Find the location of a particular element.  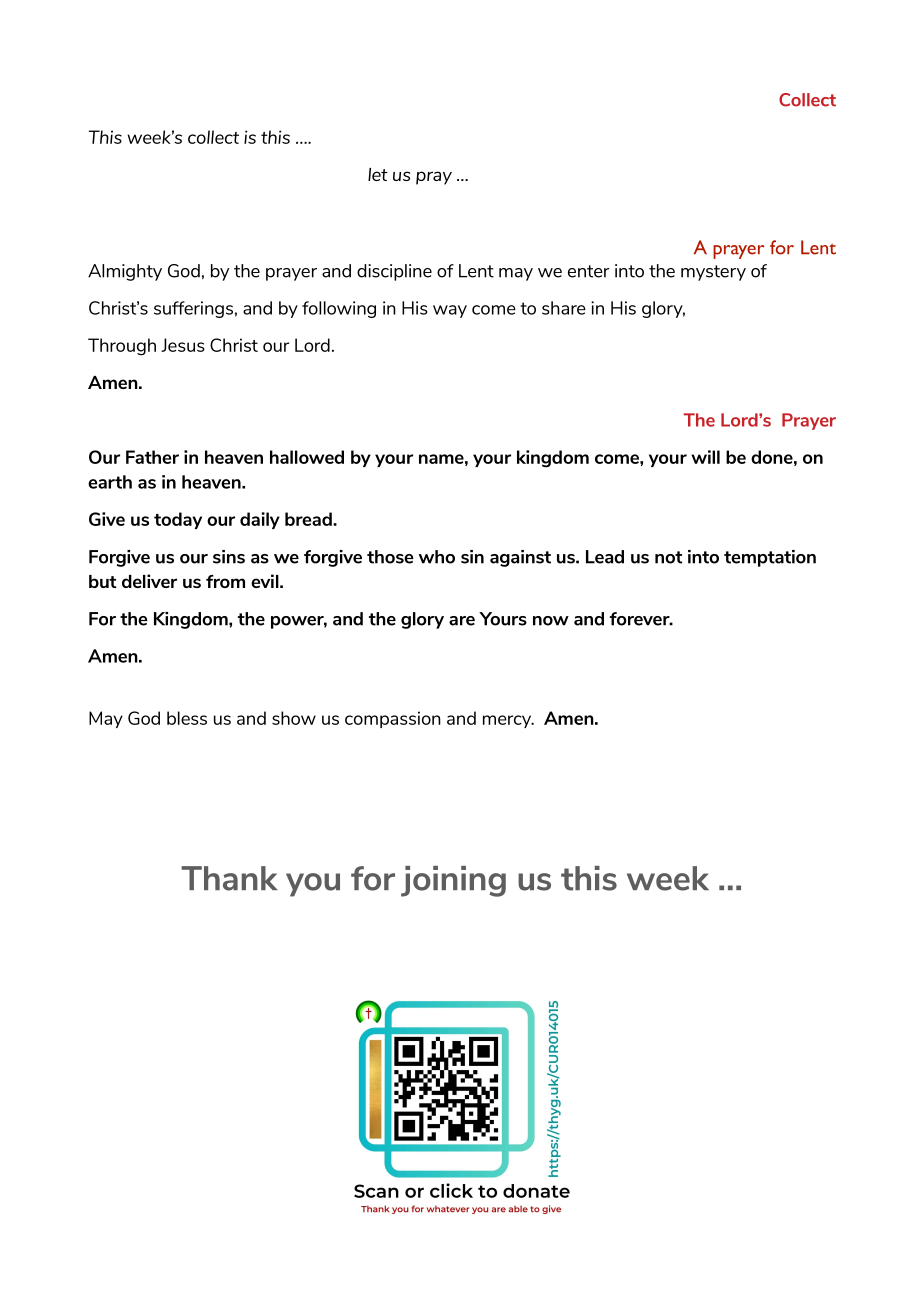

mystery is located at coordinates (713, 273).
